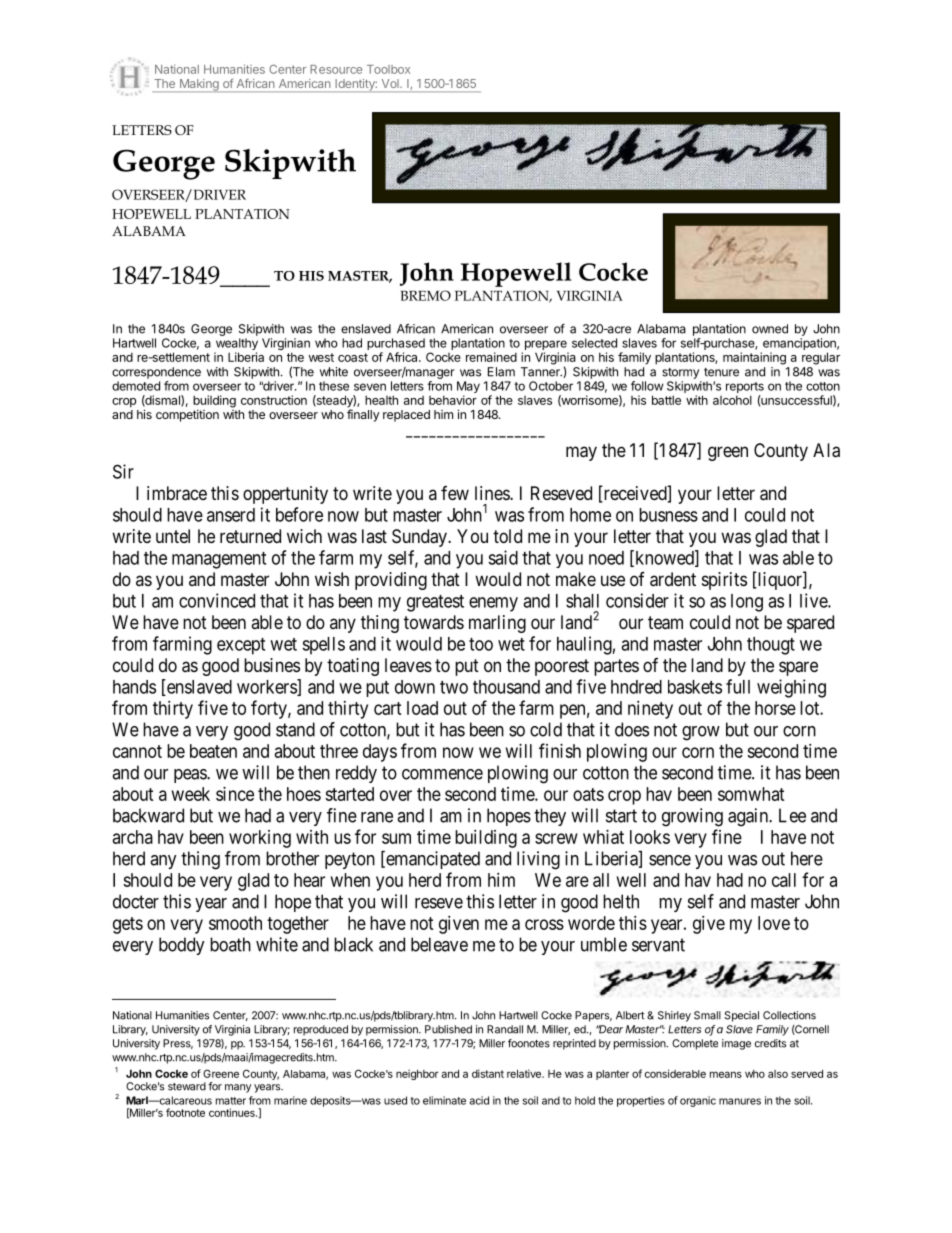 The height and width of the document is (1233, 952). I want to click on steward, so click(187, 1086).
